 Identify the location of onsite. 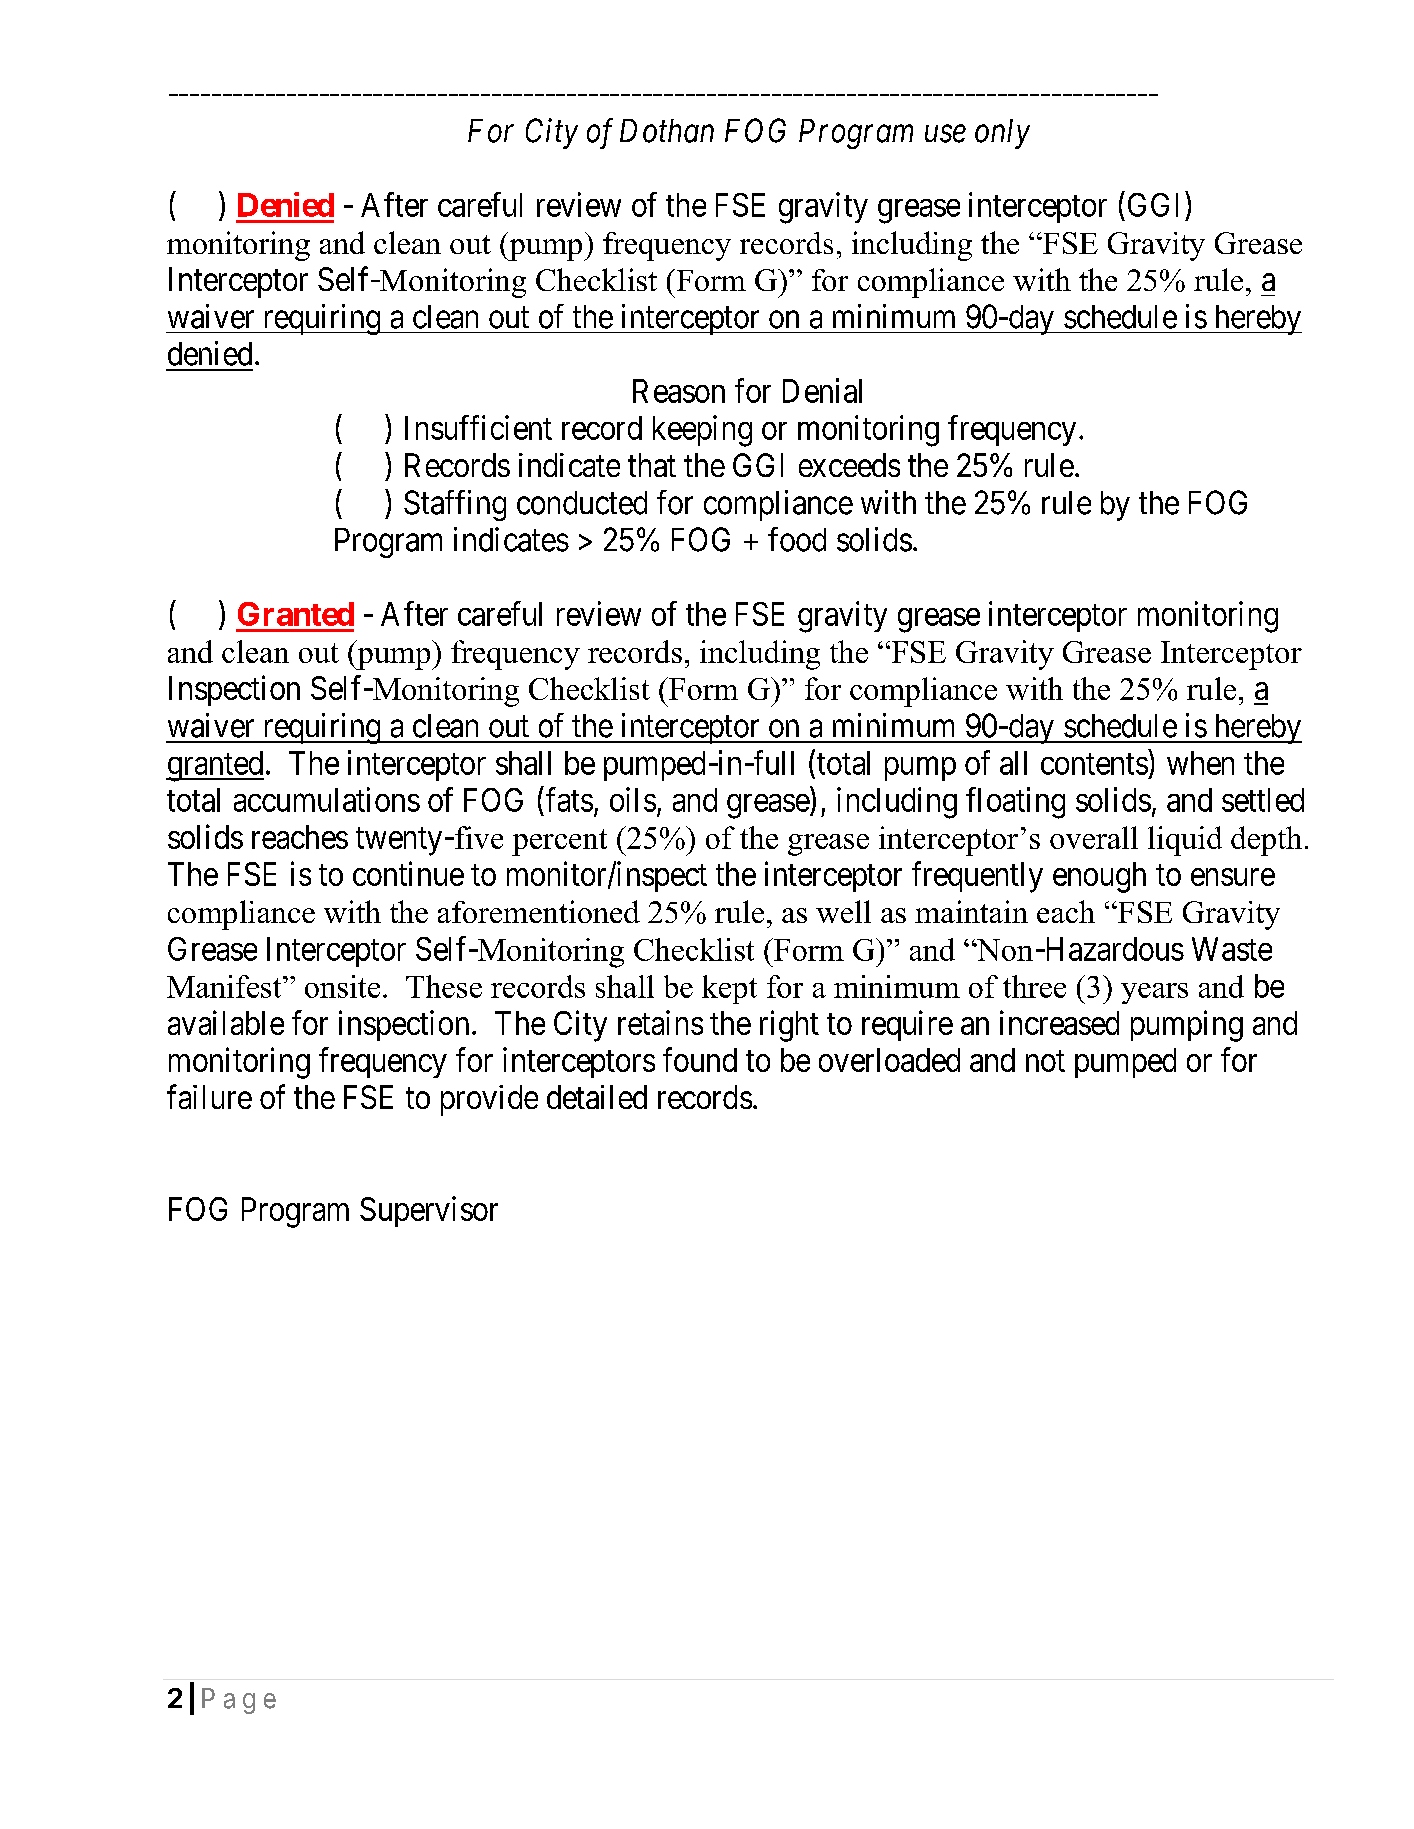
(342, 986).
